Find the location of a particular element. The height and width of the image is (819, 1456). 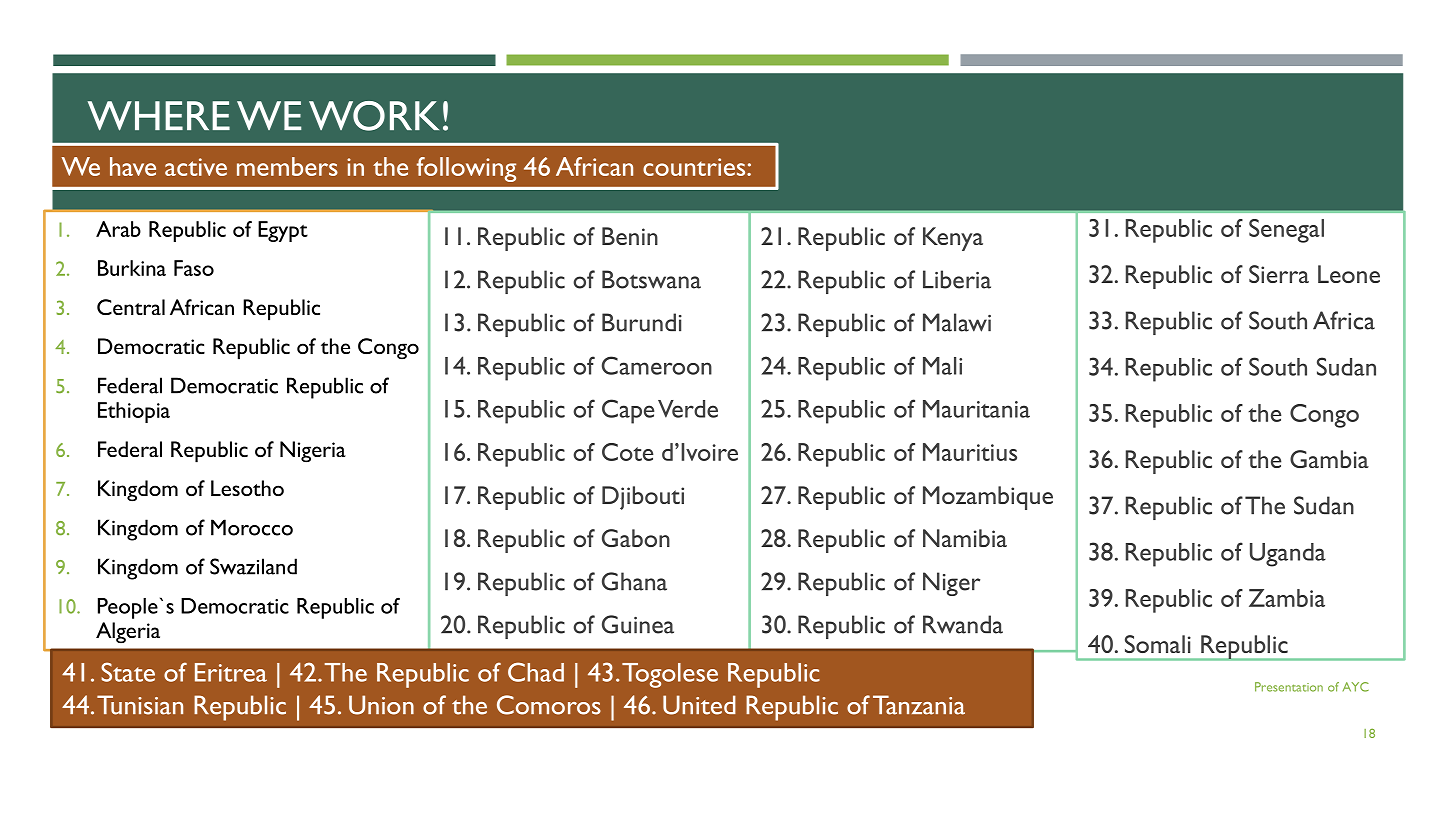

Lesotho is located at coordinates (247, 488).
